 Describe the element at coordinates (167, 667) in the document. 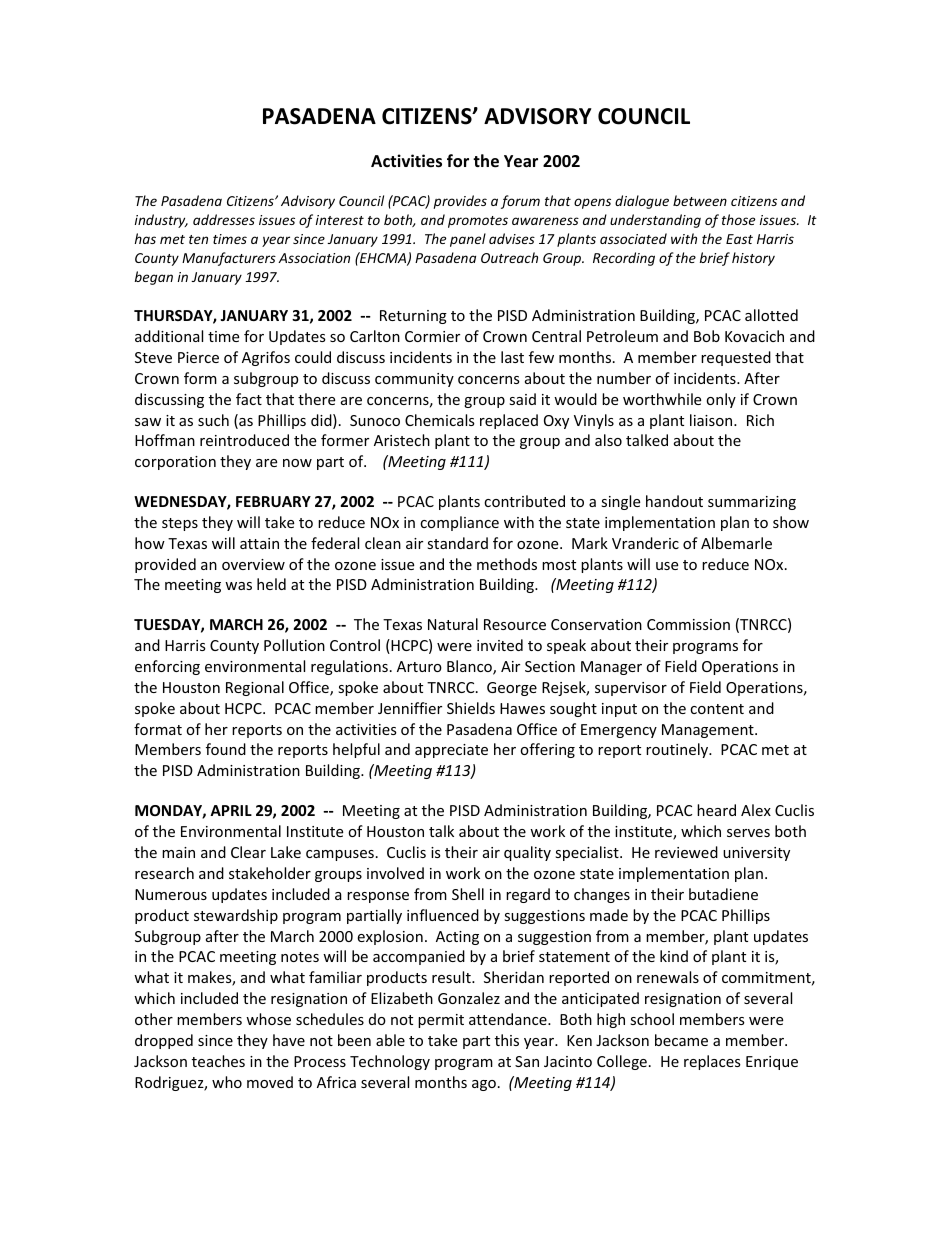

I see `enforcing` at that location.
